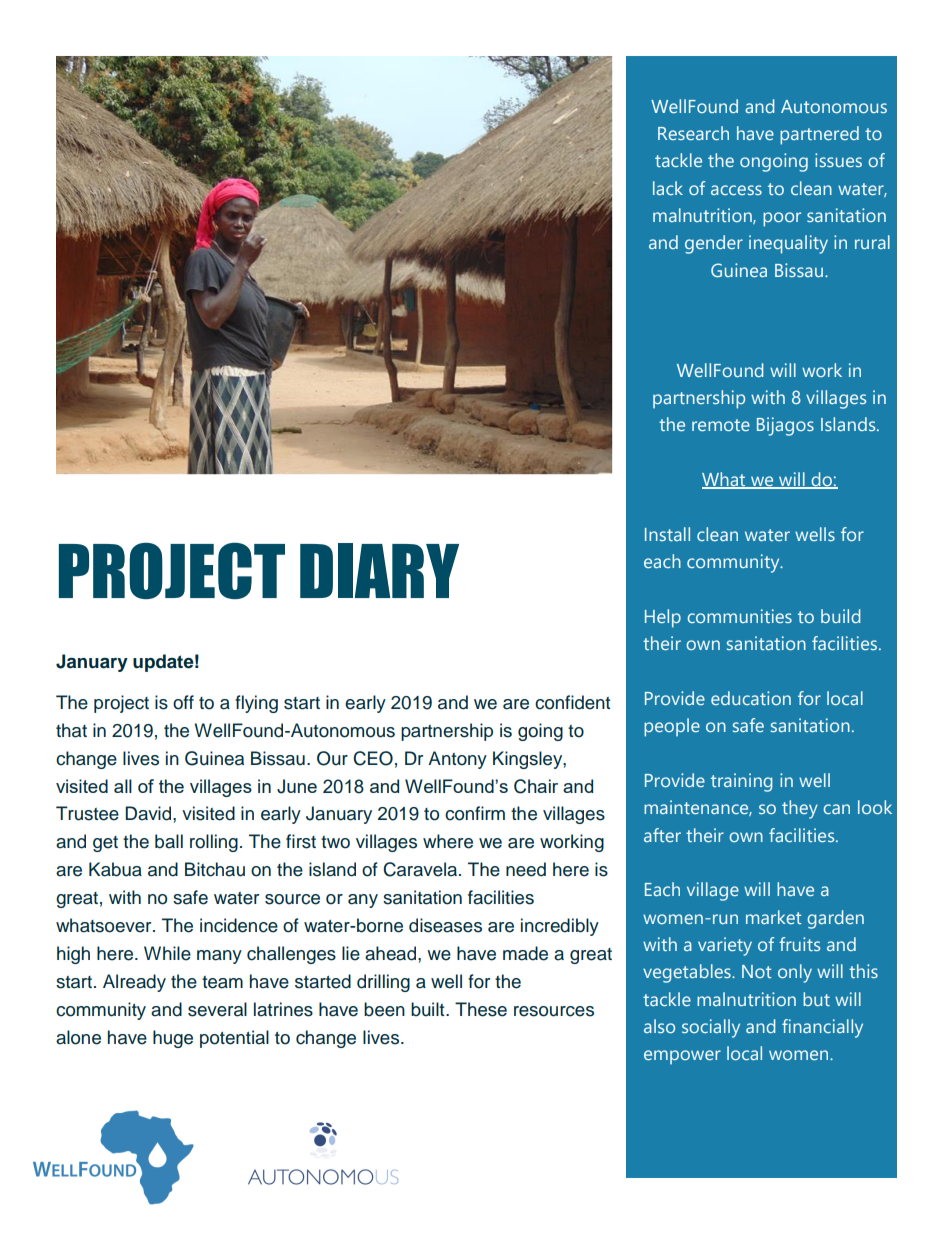  I want to click on they, so click(800, 809).
